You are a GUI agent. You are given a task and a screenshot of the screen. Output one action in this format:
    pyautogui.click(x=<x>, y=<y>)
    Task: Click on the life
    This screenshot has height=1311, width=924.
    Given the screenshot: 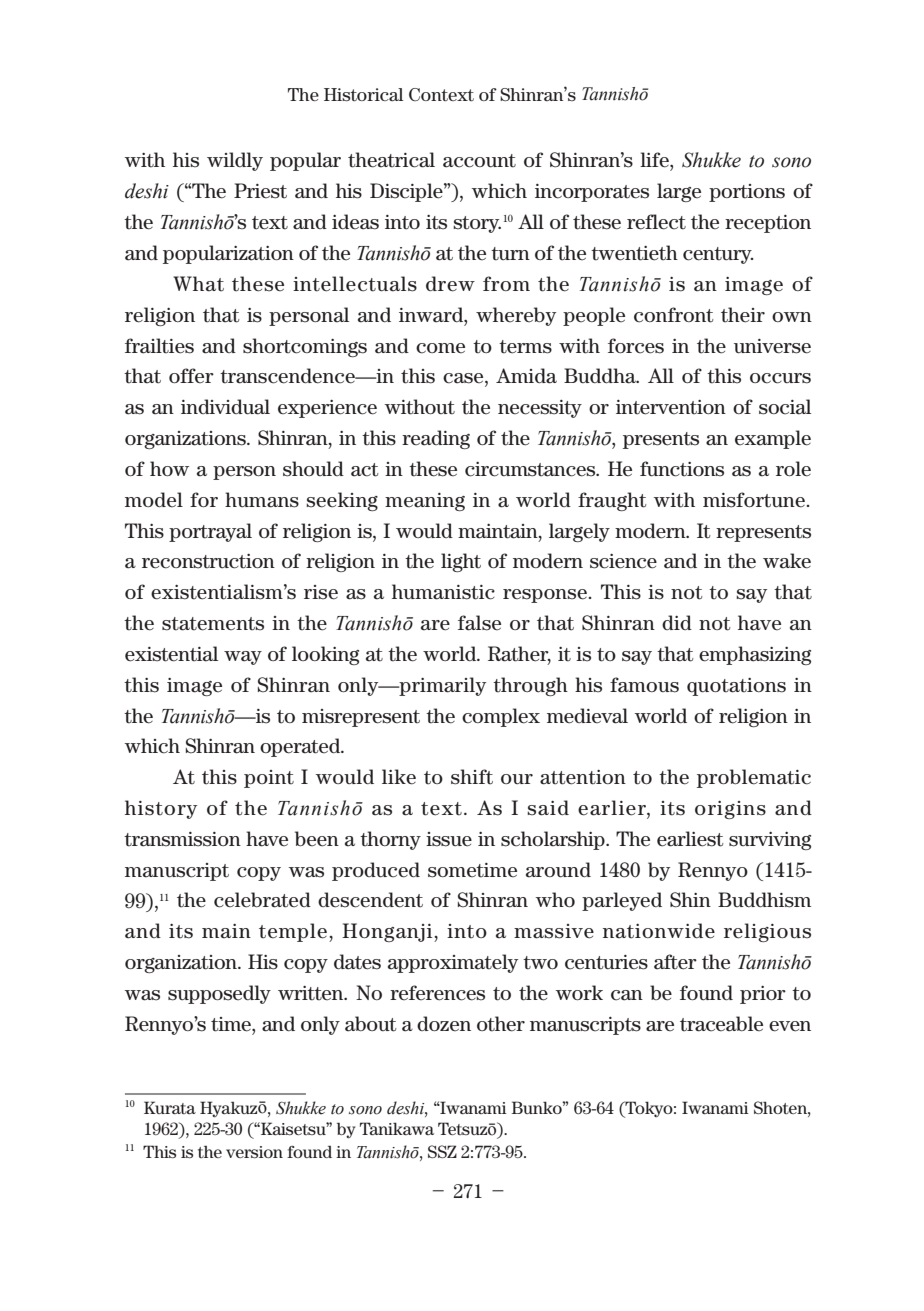 What is the action you would take?
    pyautogui.click(x=655, y=160)
